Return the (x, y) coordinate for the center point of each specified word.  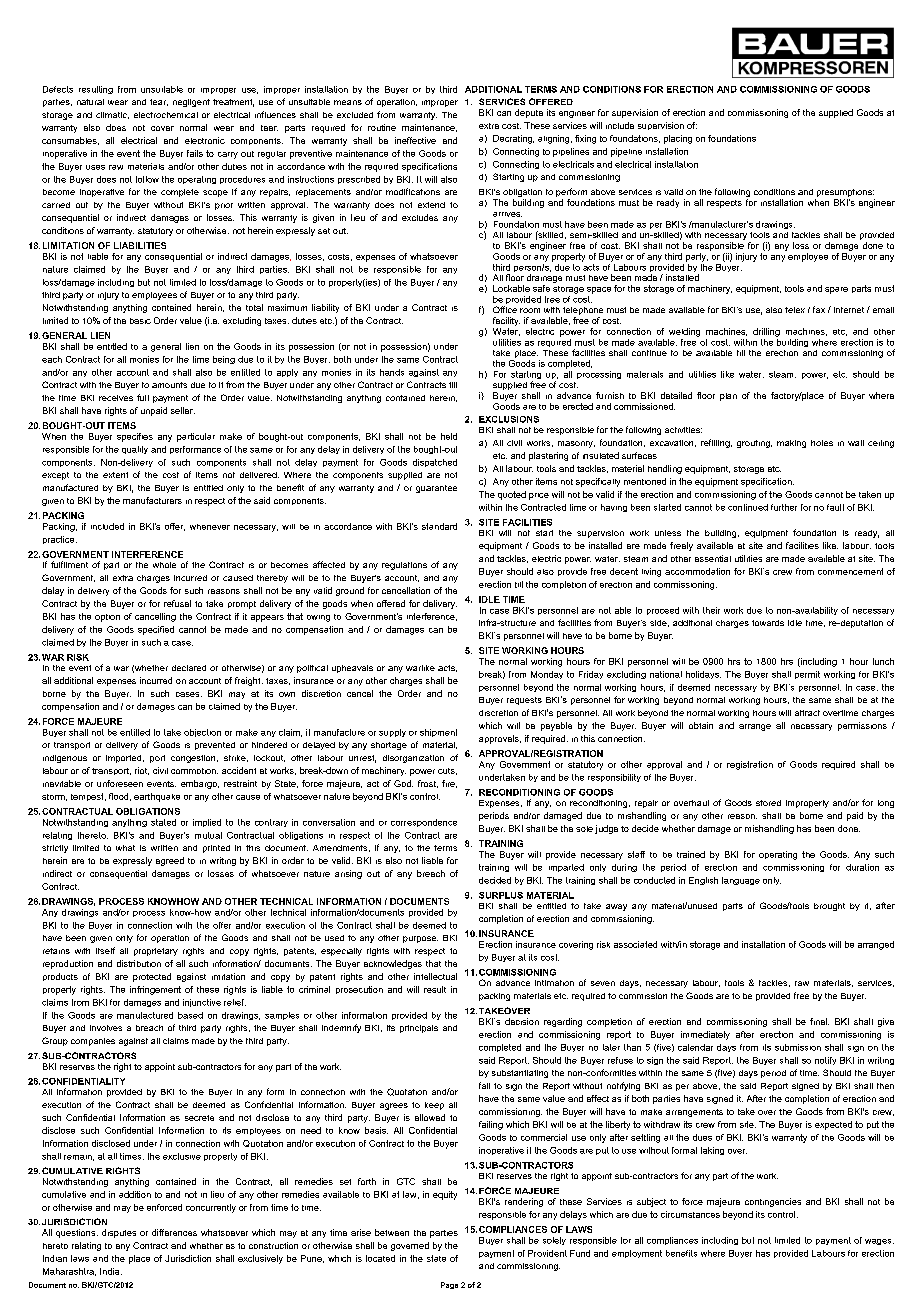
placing (678, 139)
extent (115, 475)
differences (174, 1232)
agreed (170, 861)
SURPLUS (501, 895)
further (784, 507)
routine (382, 127)
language (741, 881)
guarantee (436, 489)
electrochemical (166, 115)
